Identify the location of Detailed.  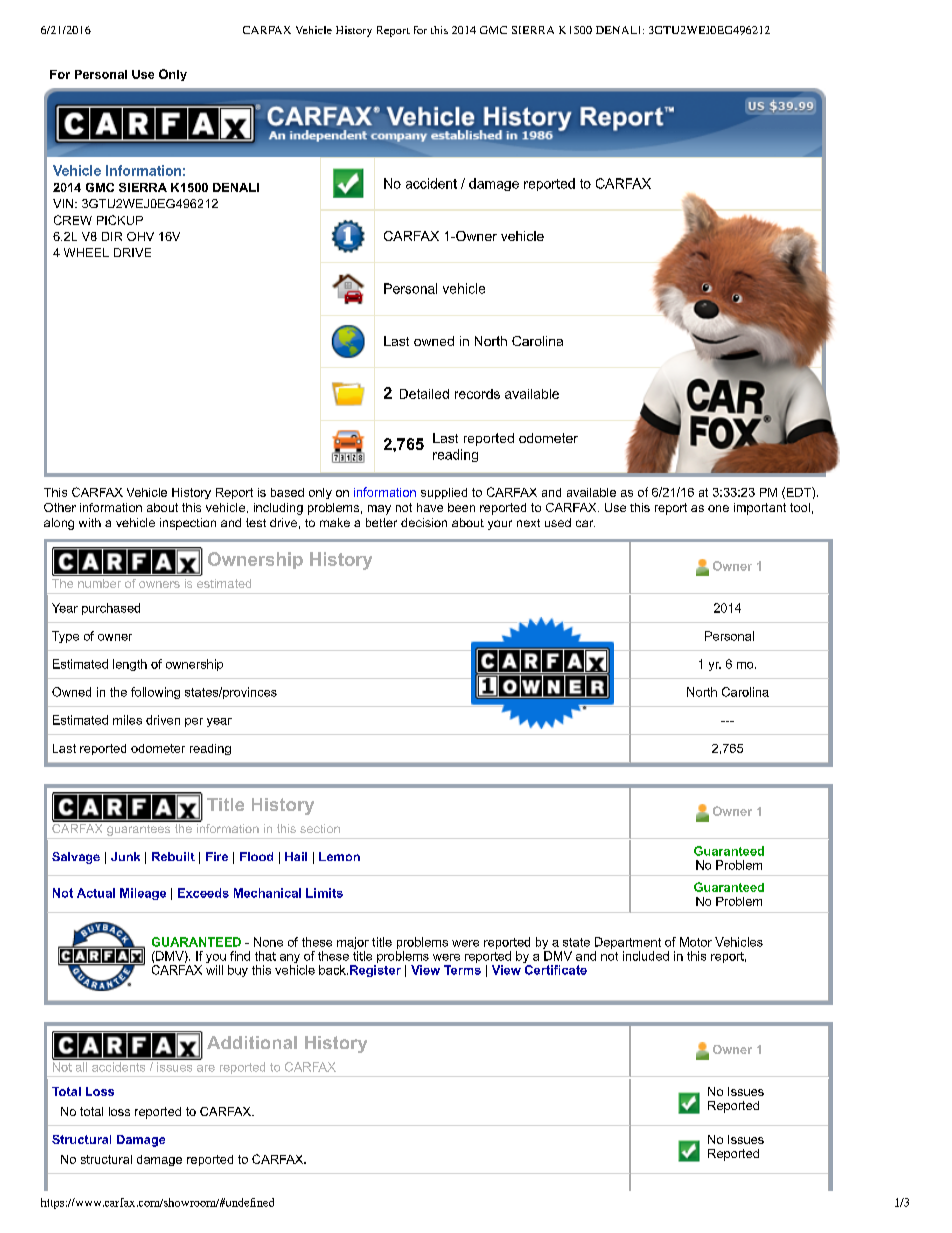
(424, 394).
